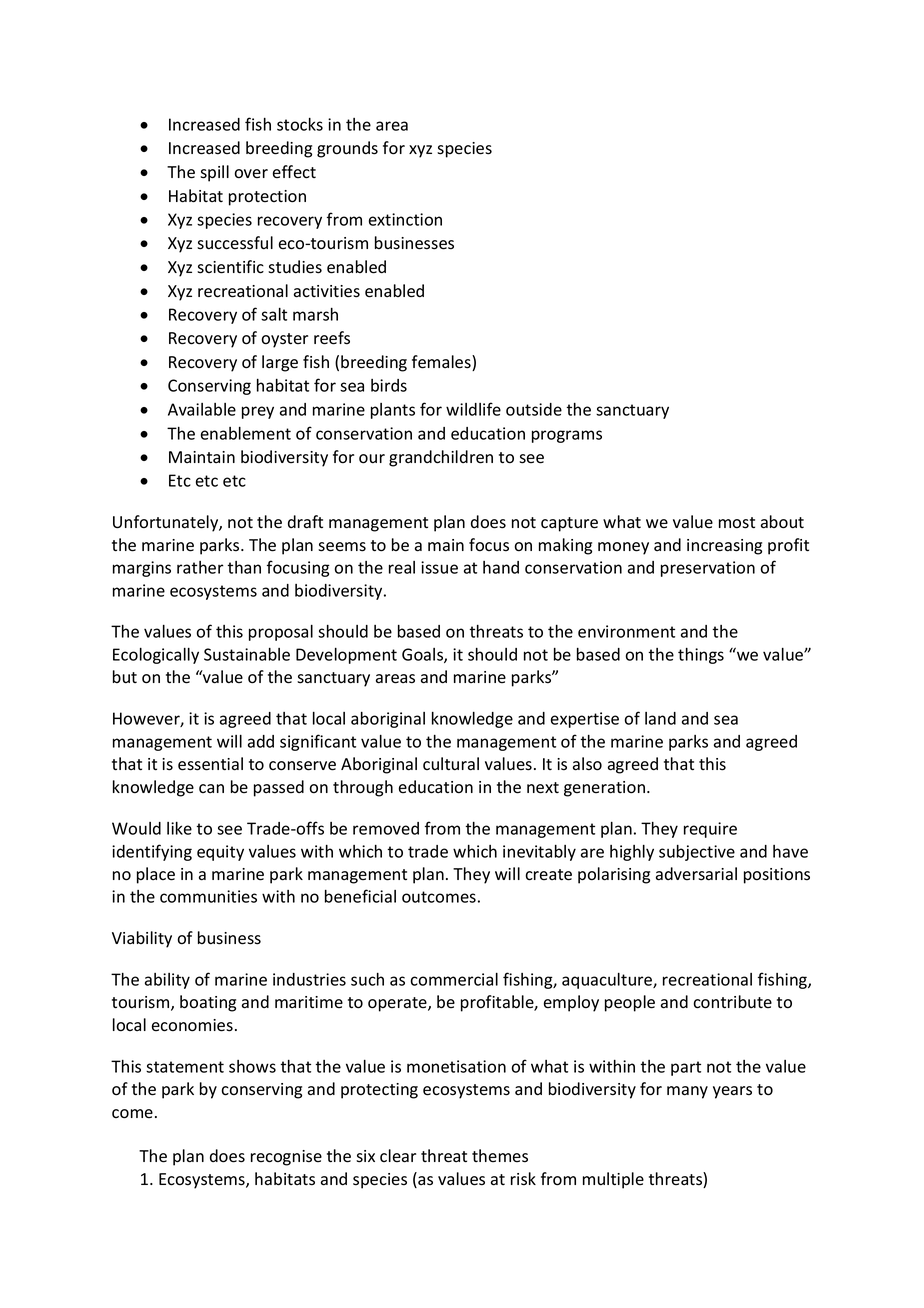 This page has height=1308, width=924. I want to click on outside, so click(534, 409).
